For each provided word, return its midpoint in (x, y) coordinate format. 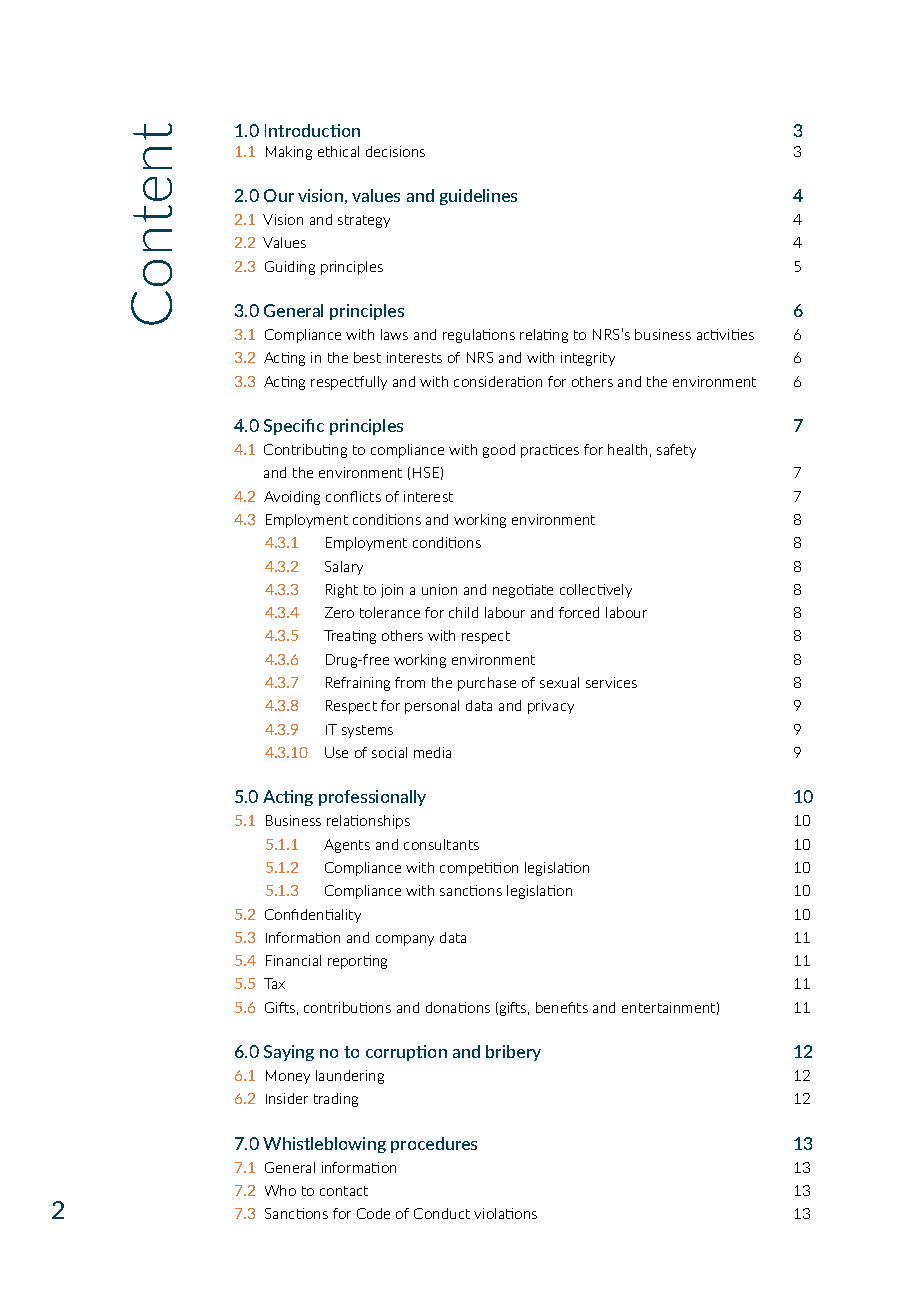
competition (479, 869)
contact (344, 1191)
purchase (487, 684)
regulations (479, 336)
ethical (338, 151)
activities (725, 334)
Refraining (358, 684)
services (611, 682)
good (499, 451)
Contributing (305, 451)
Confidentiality (313, 916)
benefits (562, 1007)
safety (676, 451)
